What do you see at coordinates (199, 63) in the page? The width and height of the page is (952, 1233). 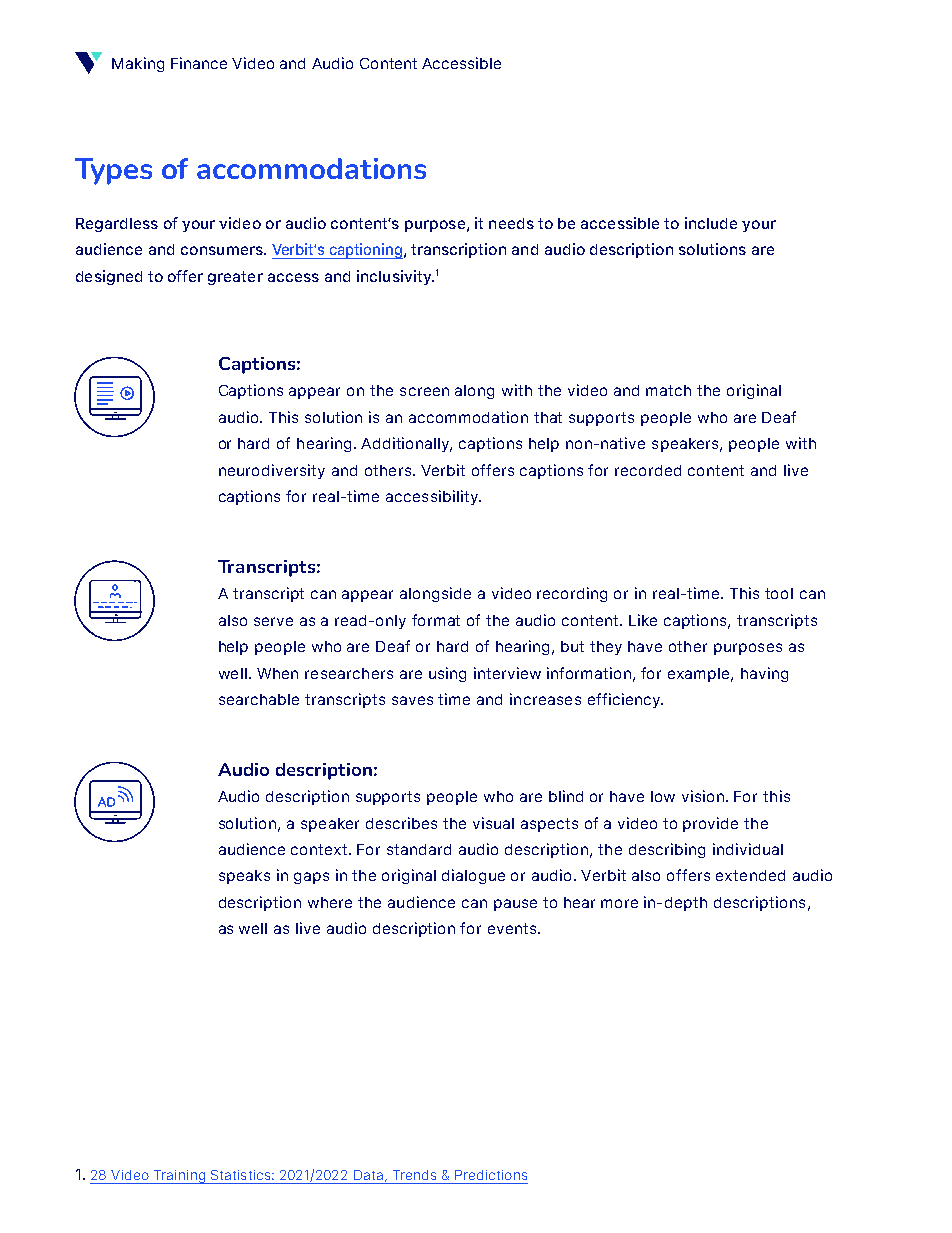 I see `Finance` at bounding box center [199, 63].
